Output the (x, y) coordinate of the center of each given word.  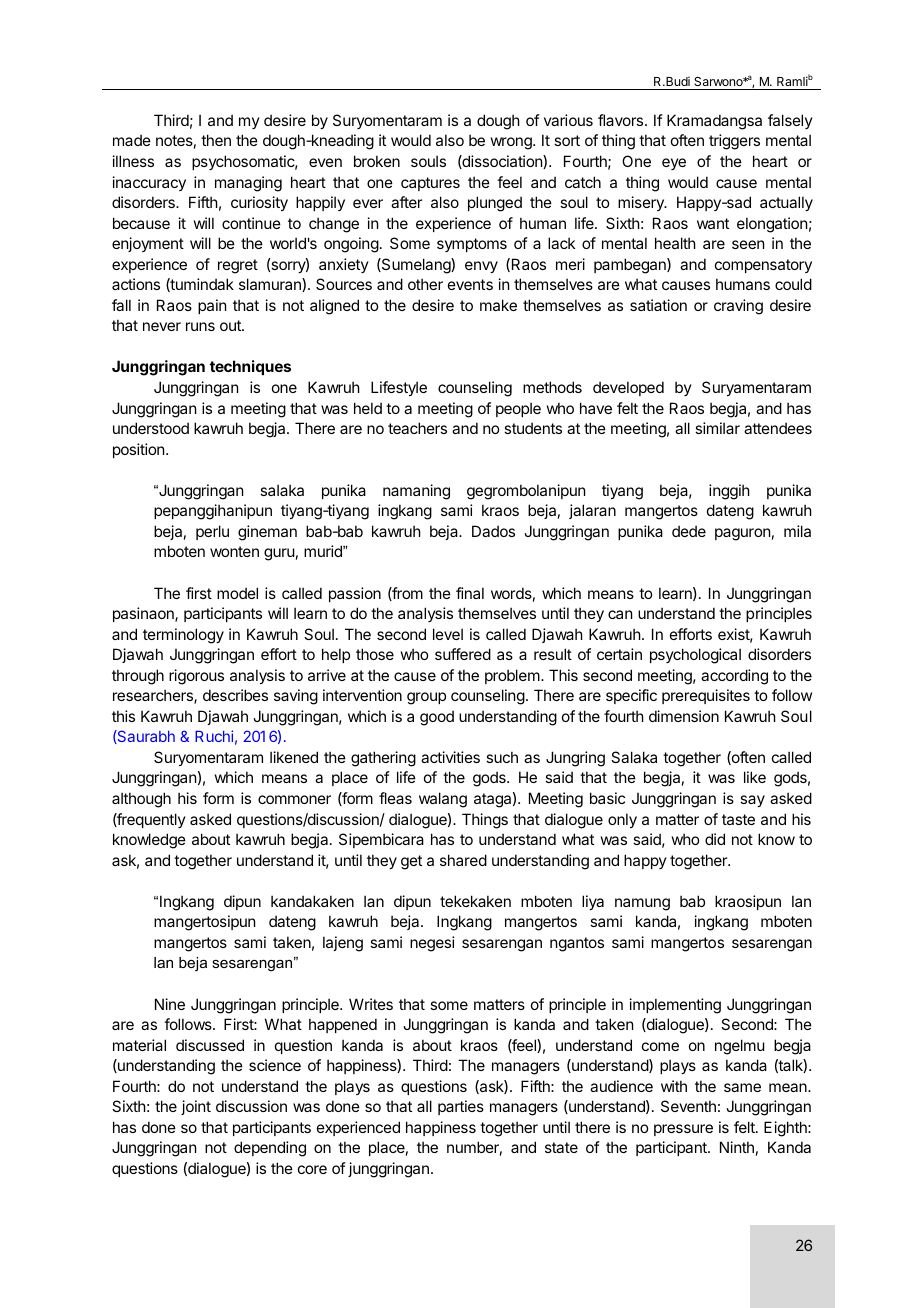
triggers (734, 142)
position (140, 450)
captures (430, 184)
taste (738, 819)
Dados (493, 531)
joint (196, 1107)
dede (689, 531)
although (141, 800)
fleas (395, 798)
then (216, 140)
